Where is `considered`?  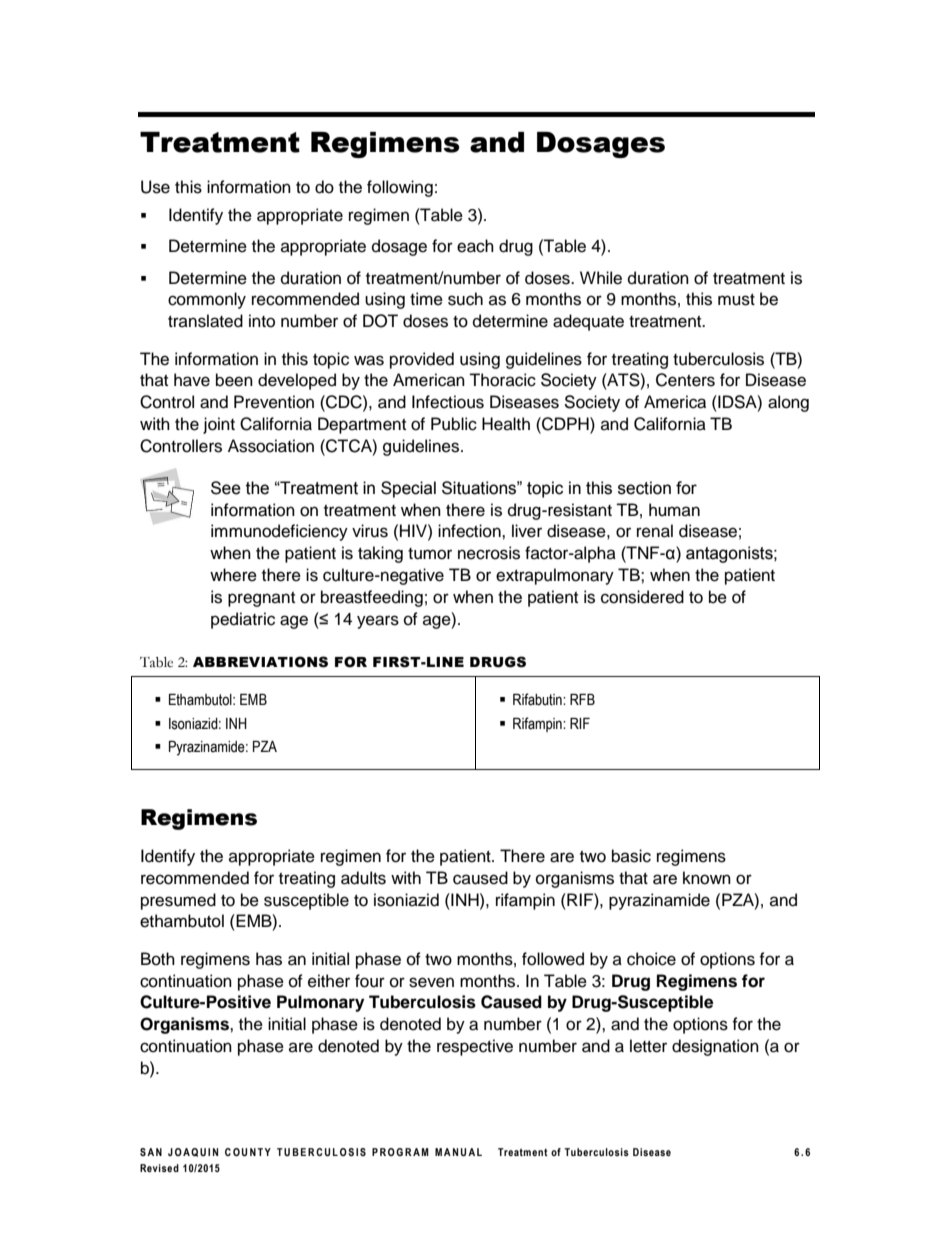 considered is located at coordinates (642, 597).
